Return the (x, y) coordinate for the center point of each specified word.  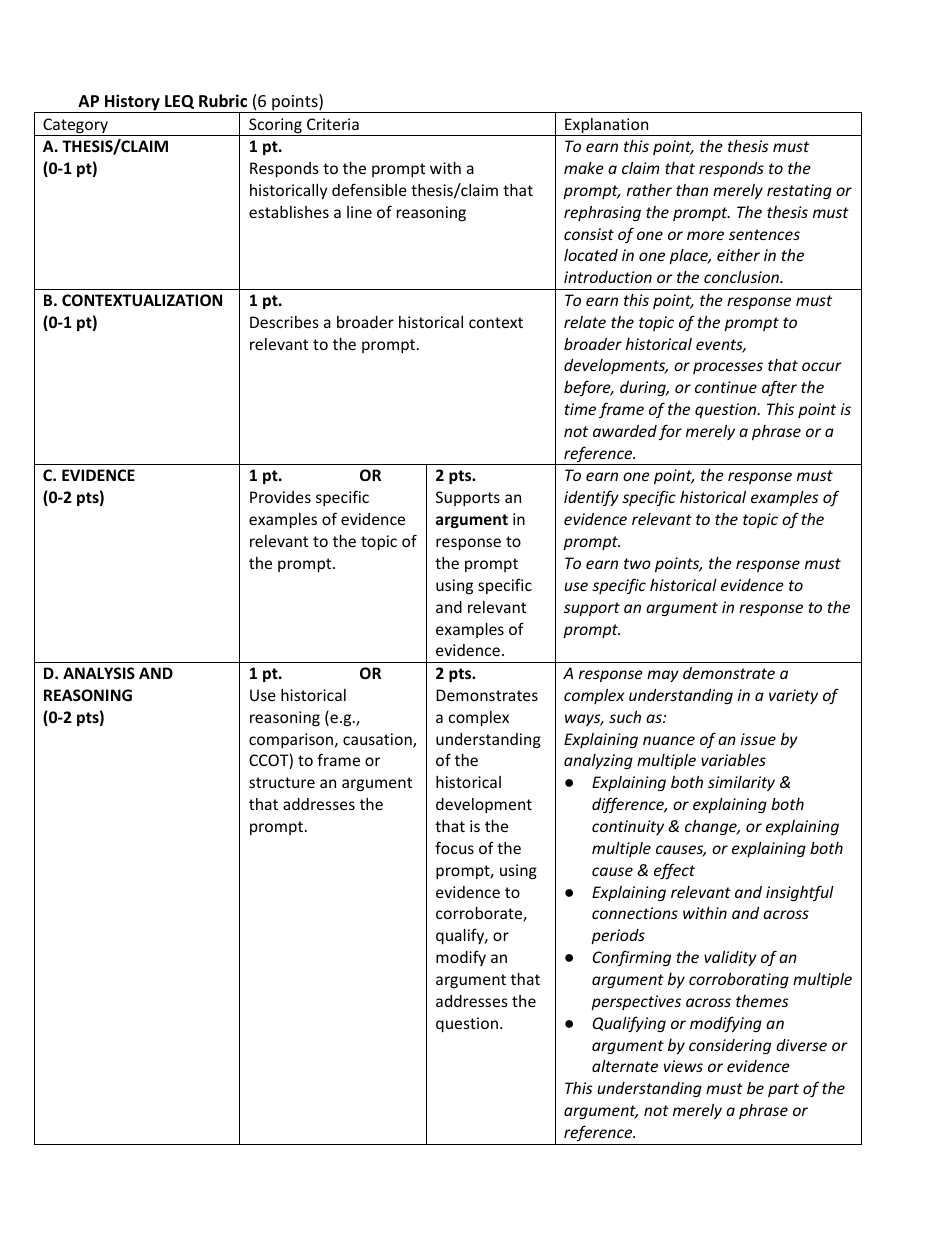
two (637, 563)
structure (282, 782)
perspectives (636, 1002)
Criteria (333, 124)
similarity (741, 783)
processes (728, 368)
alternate (625, 1066)
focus (454, 847)
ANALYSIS (99, 673)
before (588, 388)
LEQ (179, 102)
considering (730, 1046)
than (692, 190)
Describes (284, 322)
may (663, 676)
